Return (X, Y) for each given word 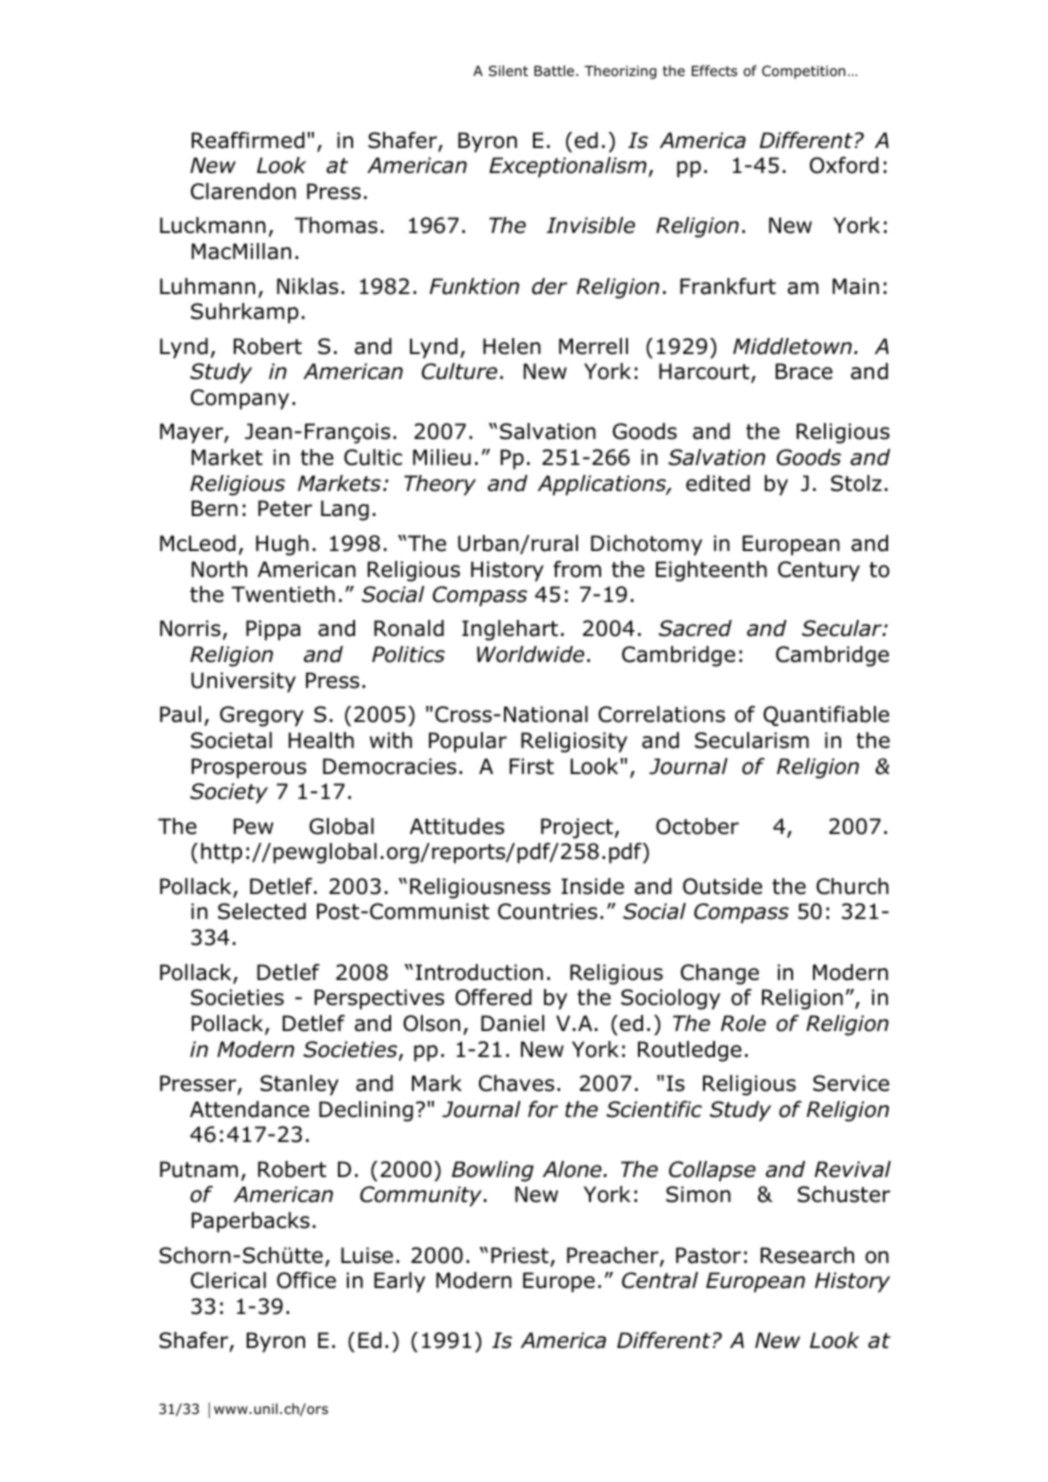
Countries (547, 911)
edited (718, 483)
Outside (722, 886)
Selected (262, 911)
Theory (440, 485)
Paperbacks (251, 1222)
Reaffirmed (248, 140)
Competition (803, 72)
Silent (508, 70)
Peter (285, 508)
